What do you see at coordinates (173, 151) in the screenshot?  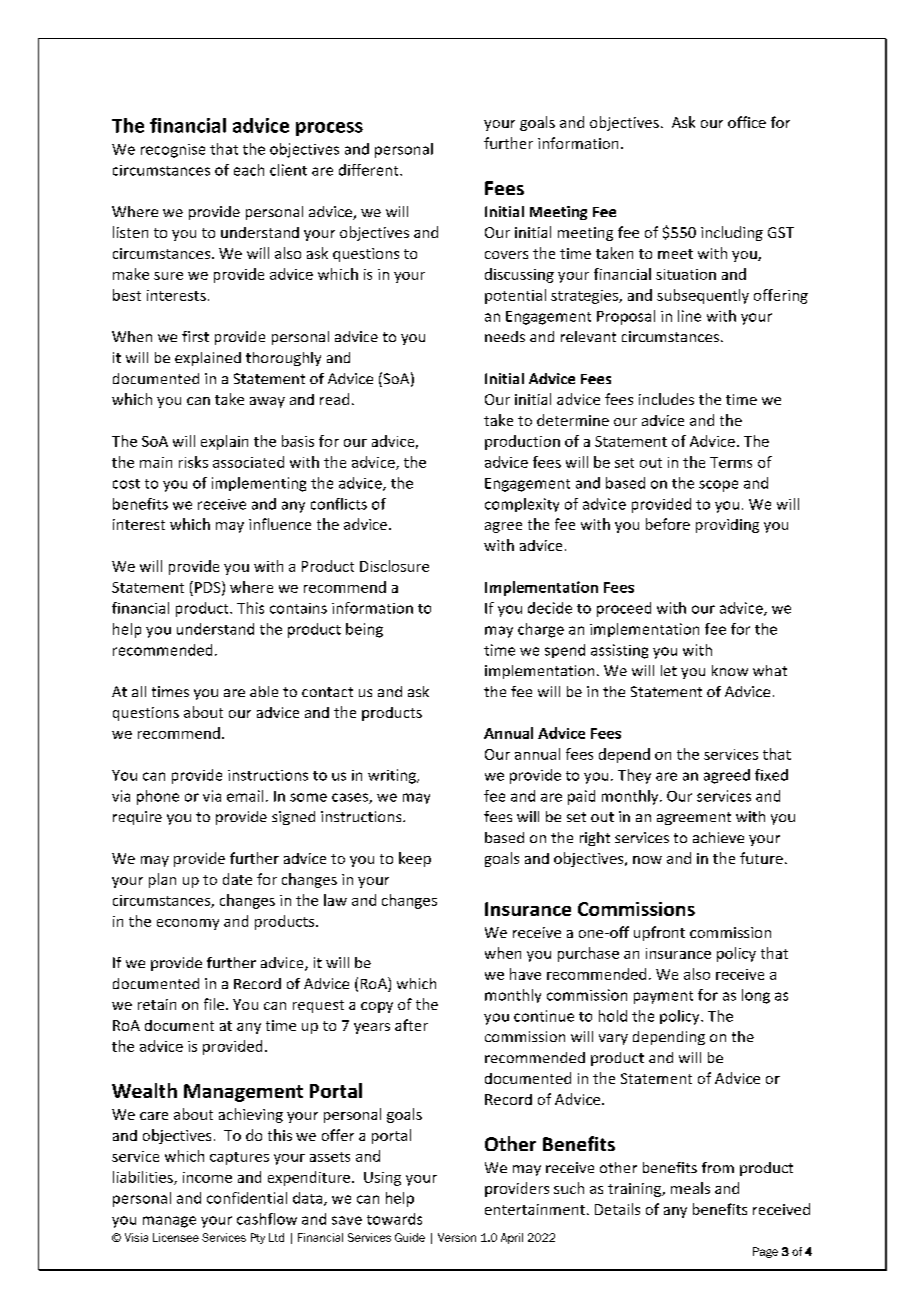 I see `recognise` at bounding box center [173, 151].
